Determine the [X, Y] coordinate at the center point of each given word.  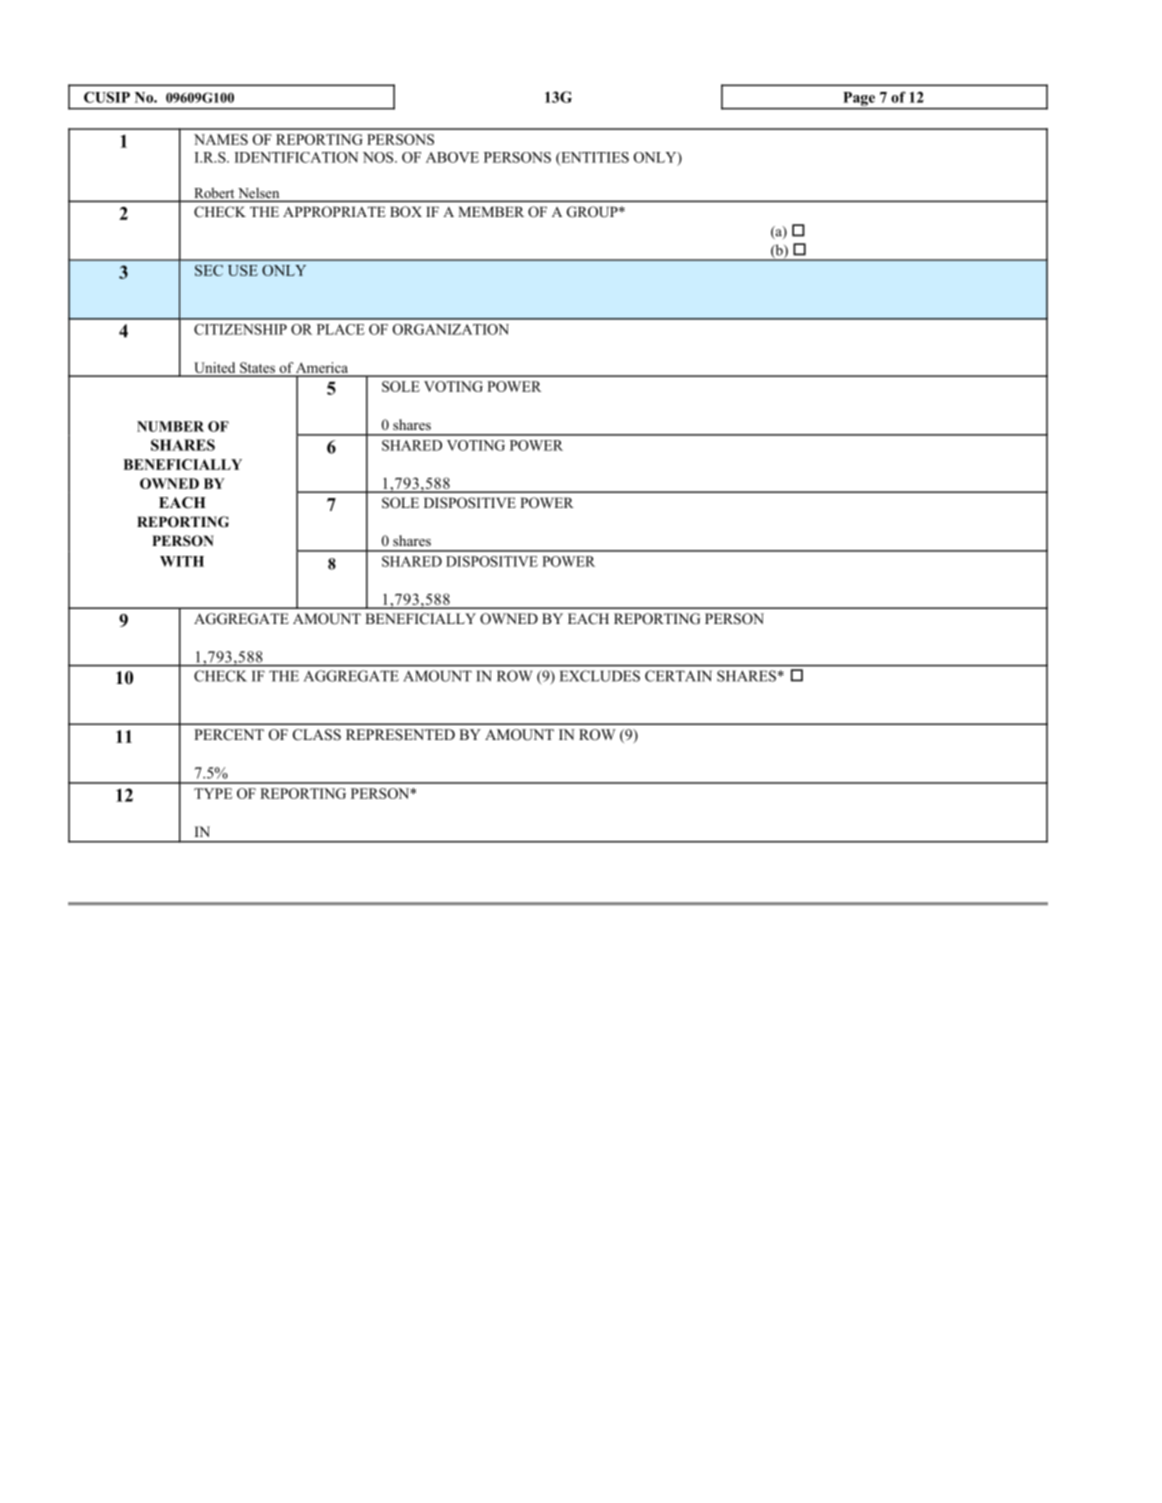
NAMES [221, 139]
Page [859, 99]
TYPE [213, 793]
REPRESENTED [400, 734]
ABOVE [452, 157]
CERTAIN [678, 676]
